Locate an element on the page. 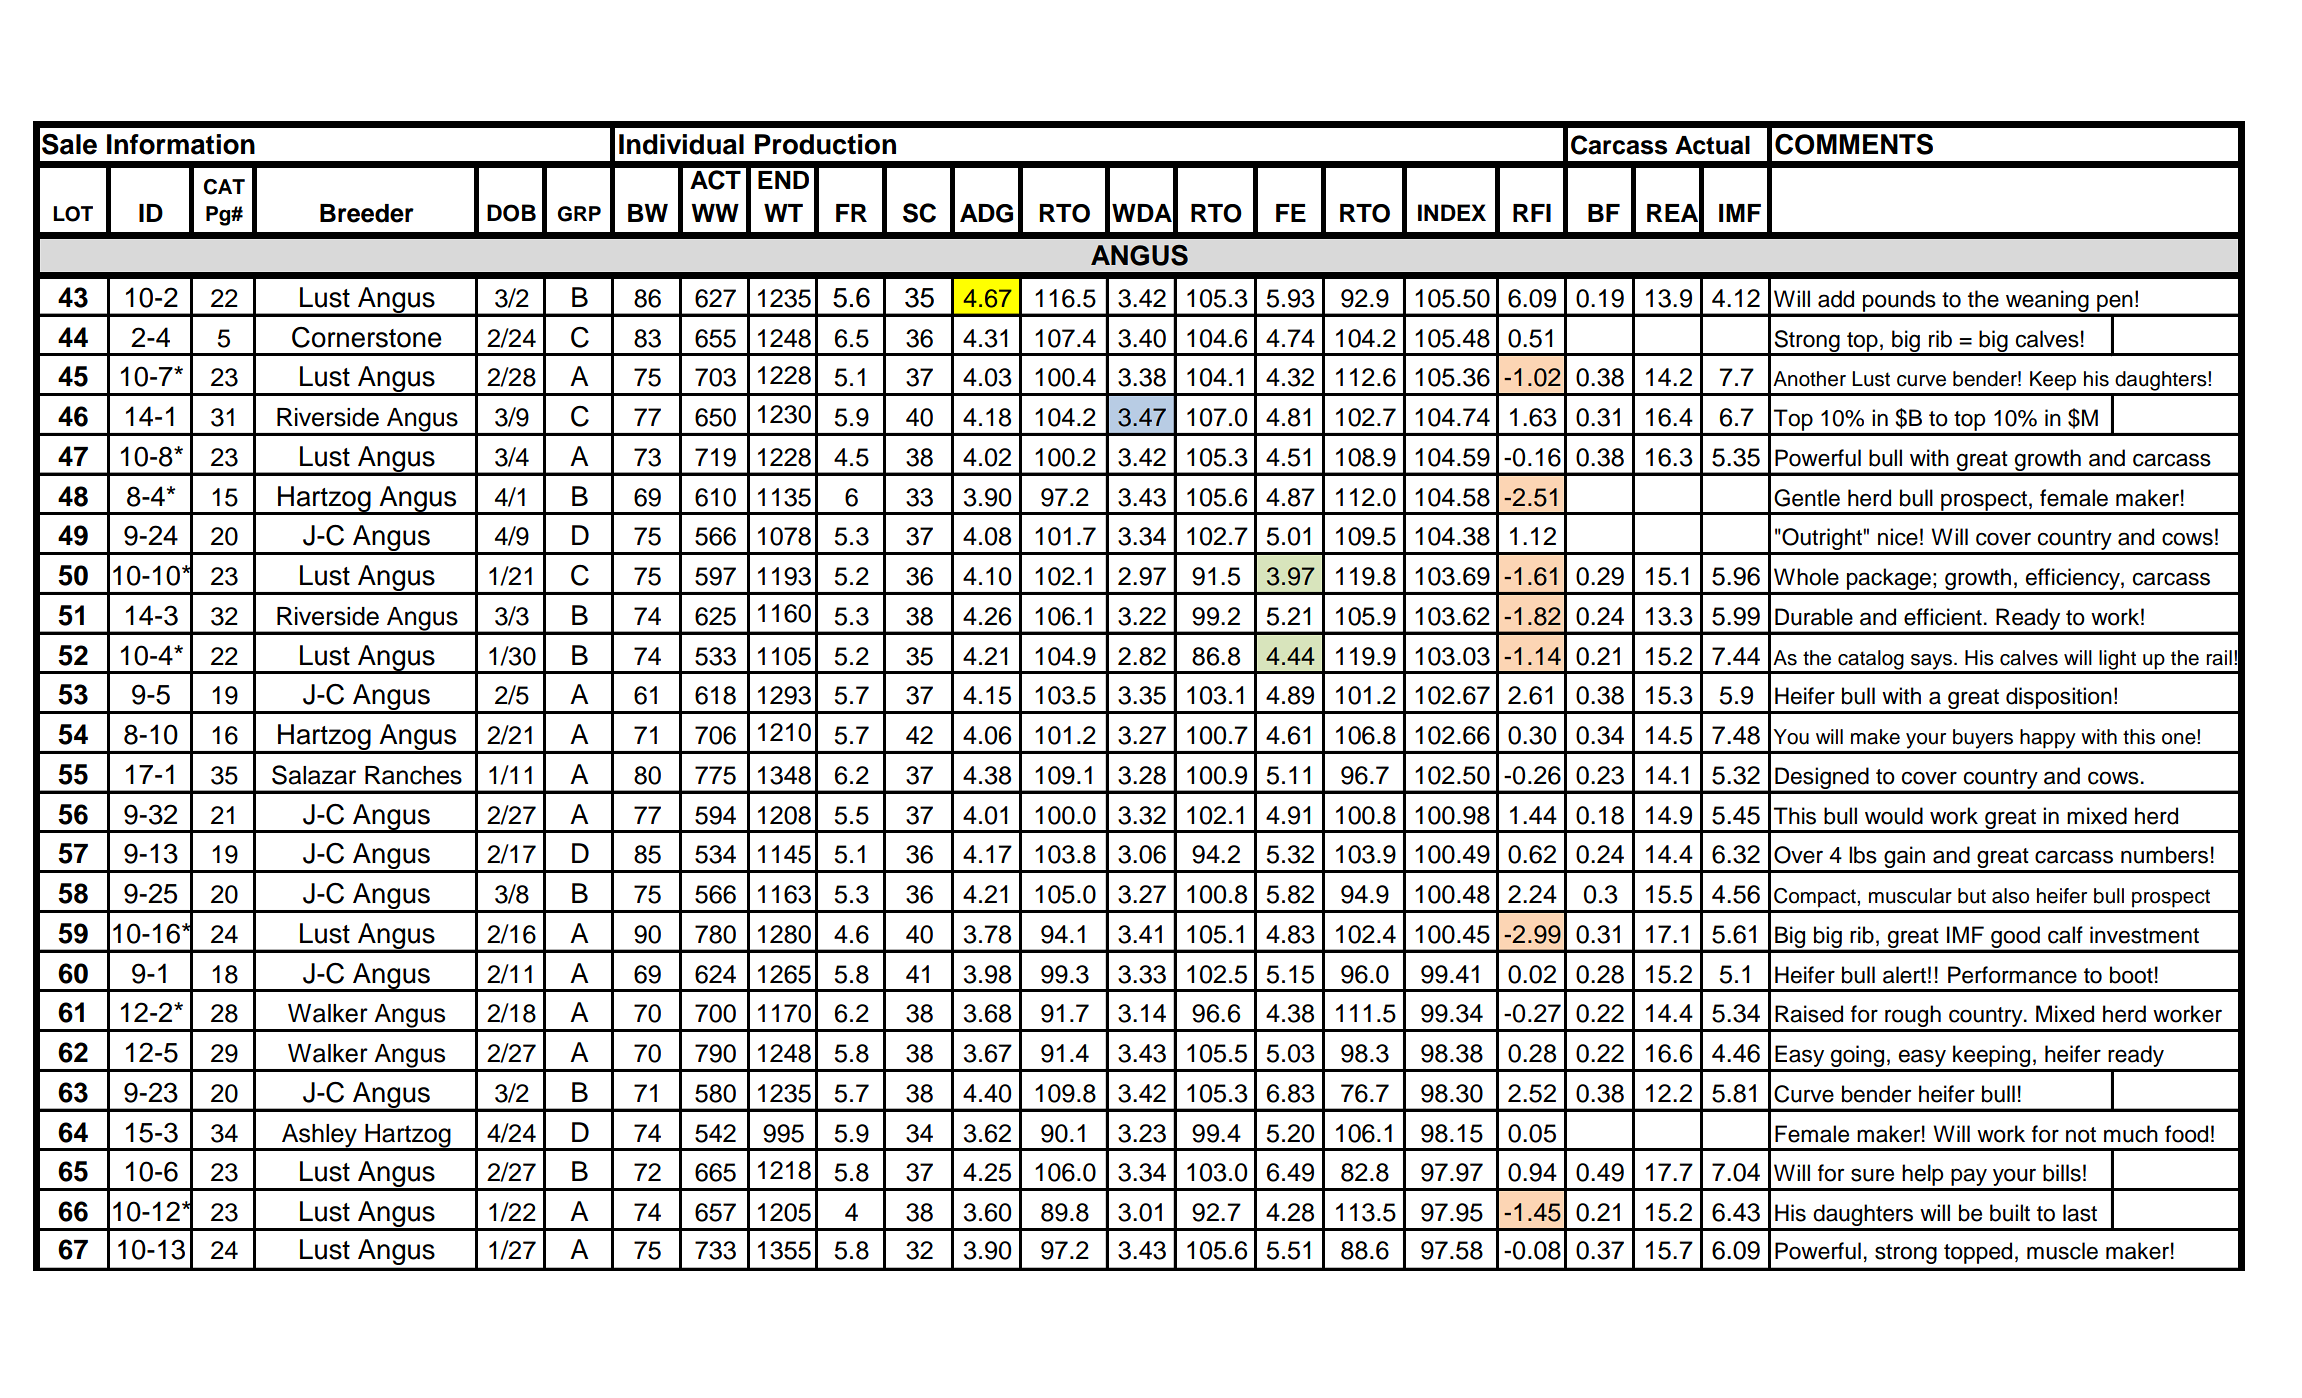  Breeder is located at coordinates (367, 213).
